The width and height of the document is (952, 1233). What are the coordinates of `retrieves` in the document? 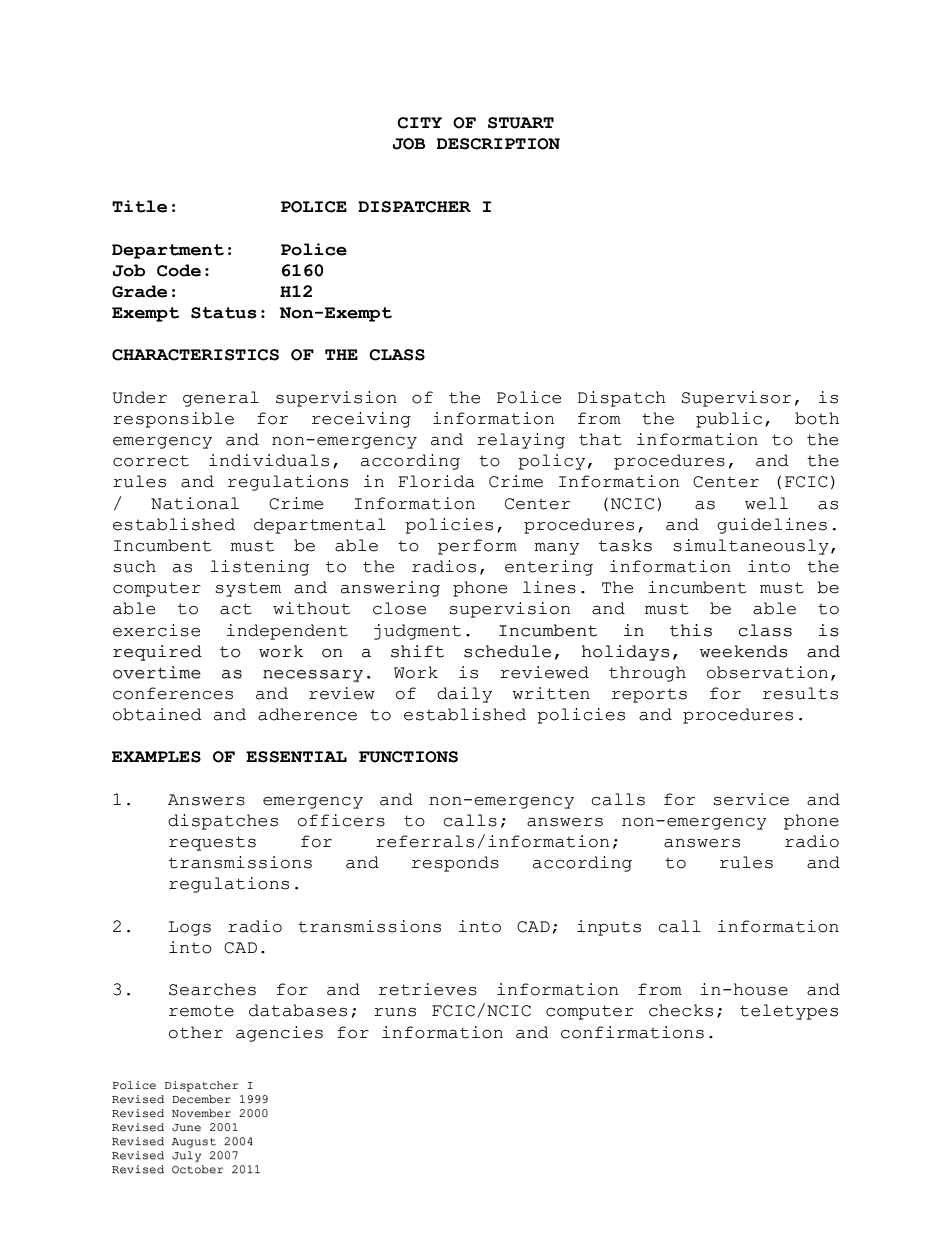 It's located at (428, 989).
